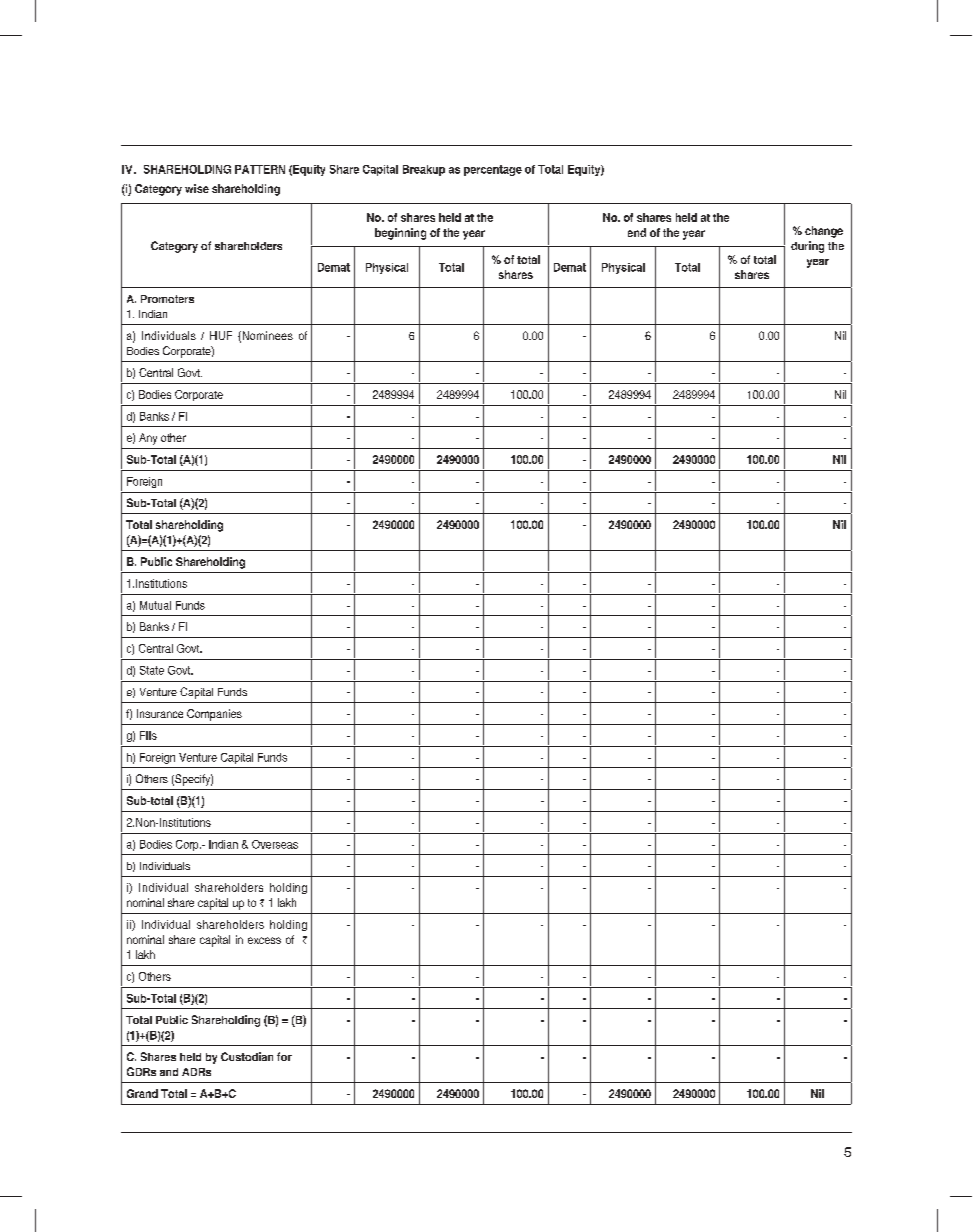  I want to click on Companies, so click(214, 715).
